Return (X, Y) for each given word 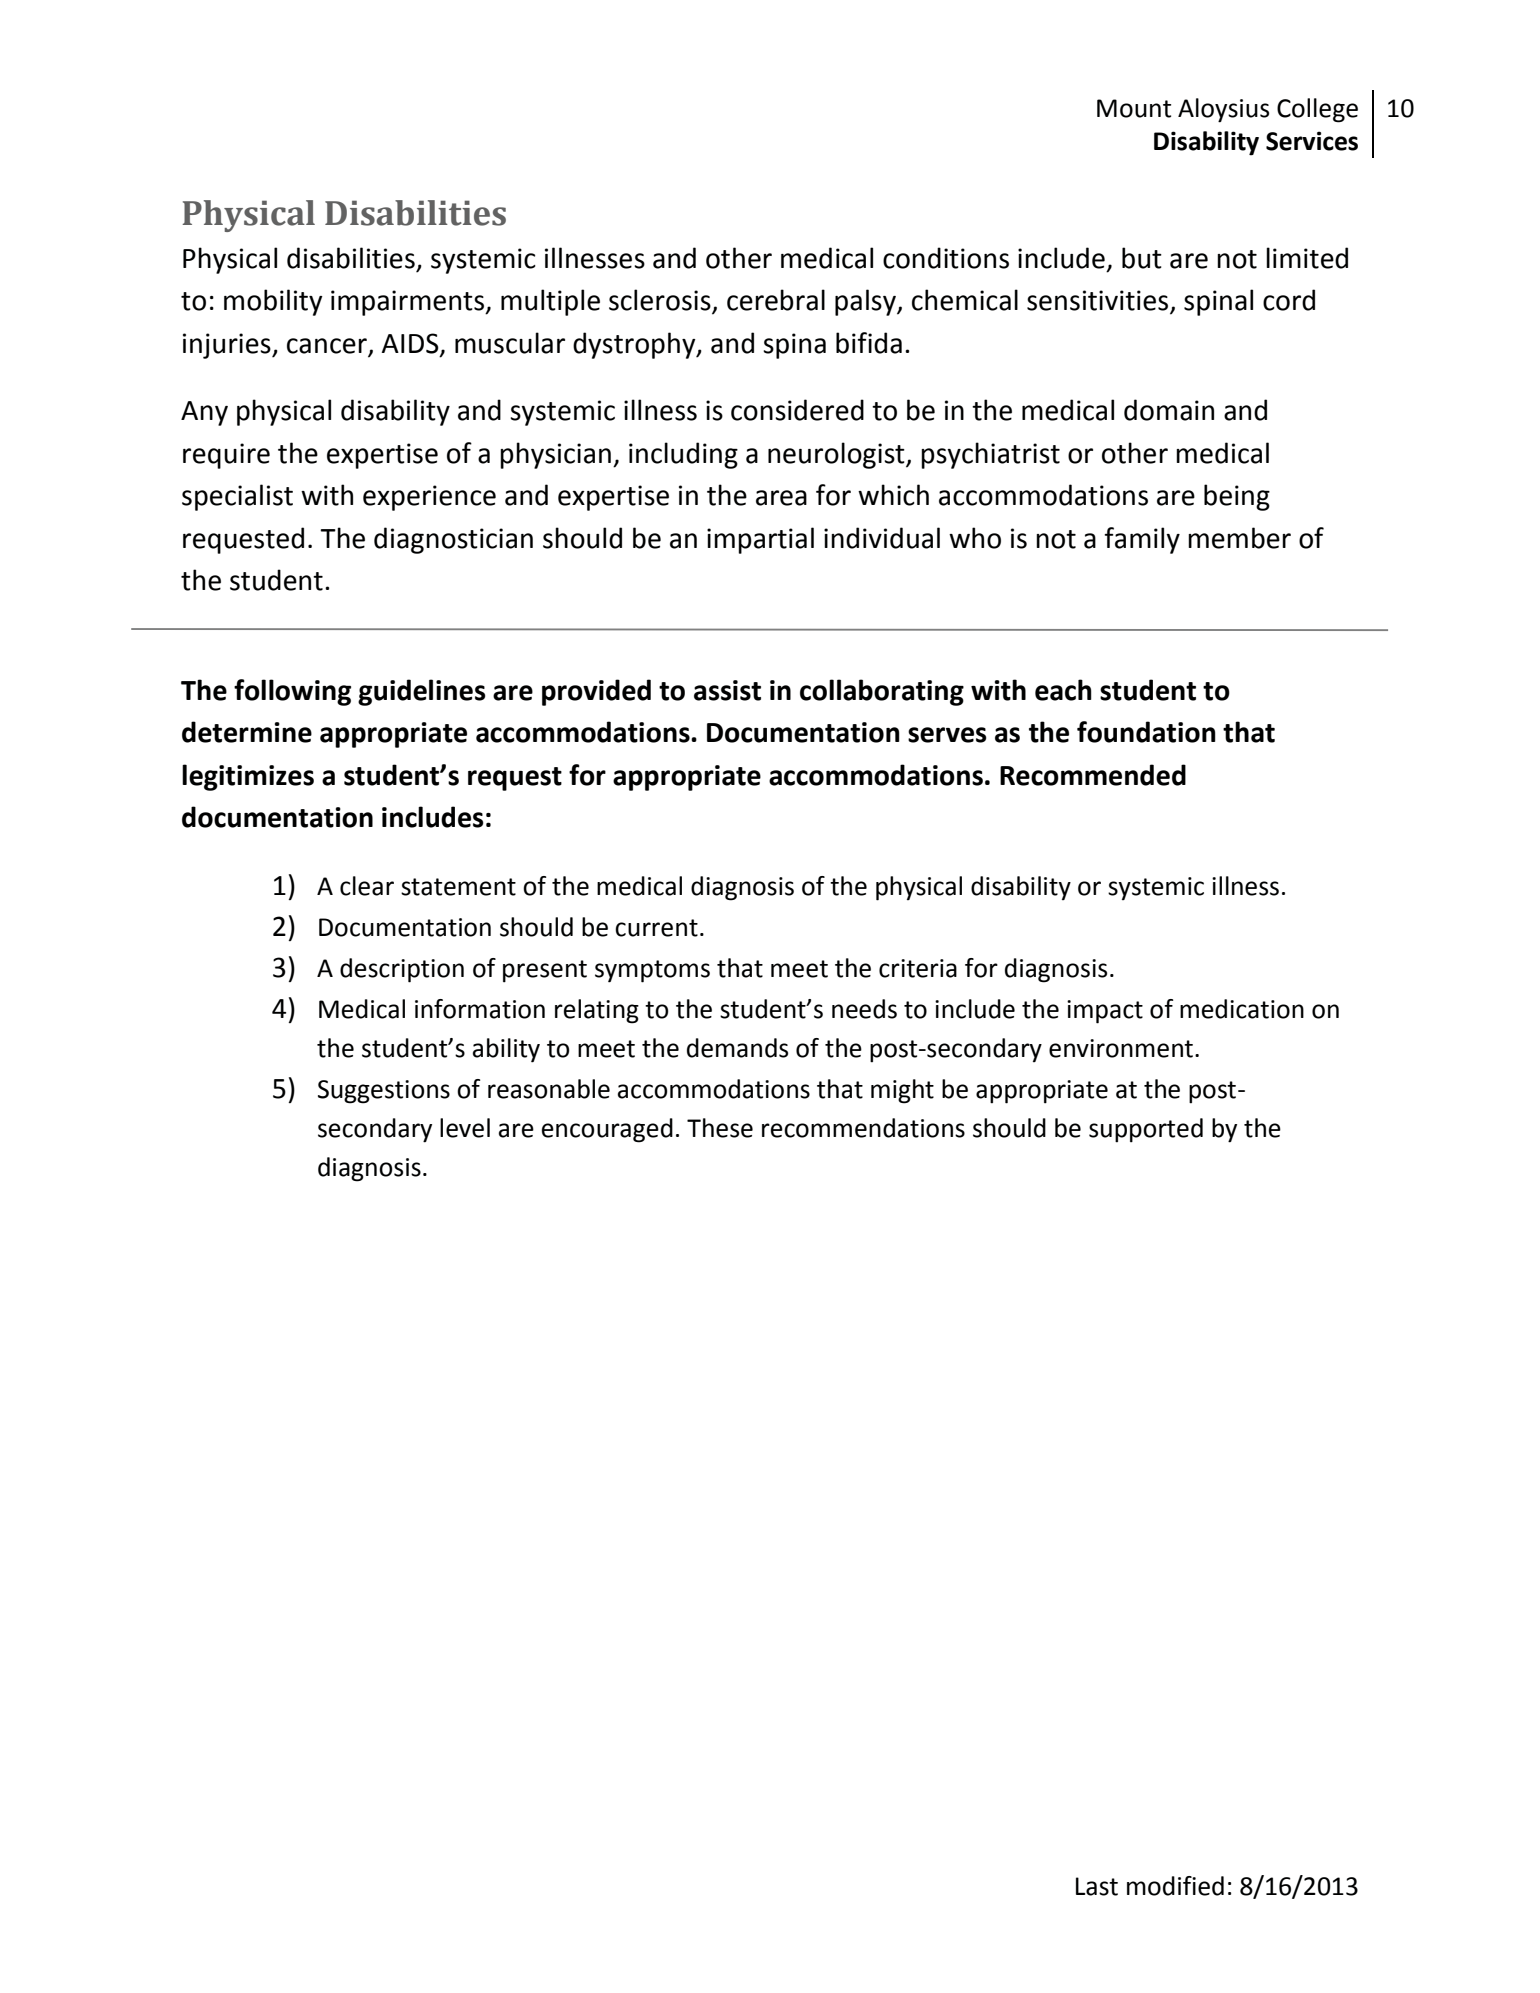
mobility (273, 302)
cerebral (776, 300)
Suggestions (384, 1092)
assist (727, 690)
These (720, 1128)
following (292, 692)
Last (1097, 1886)
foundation (1146, 732)
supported (1146, 1130)
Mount (1134, 108)
